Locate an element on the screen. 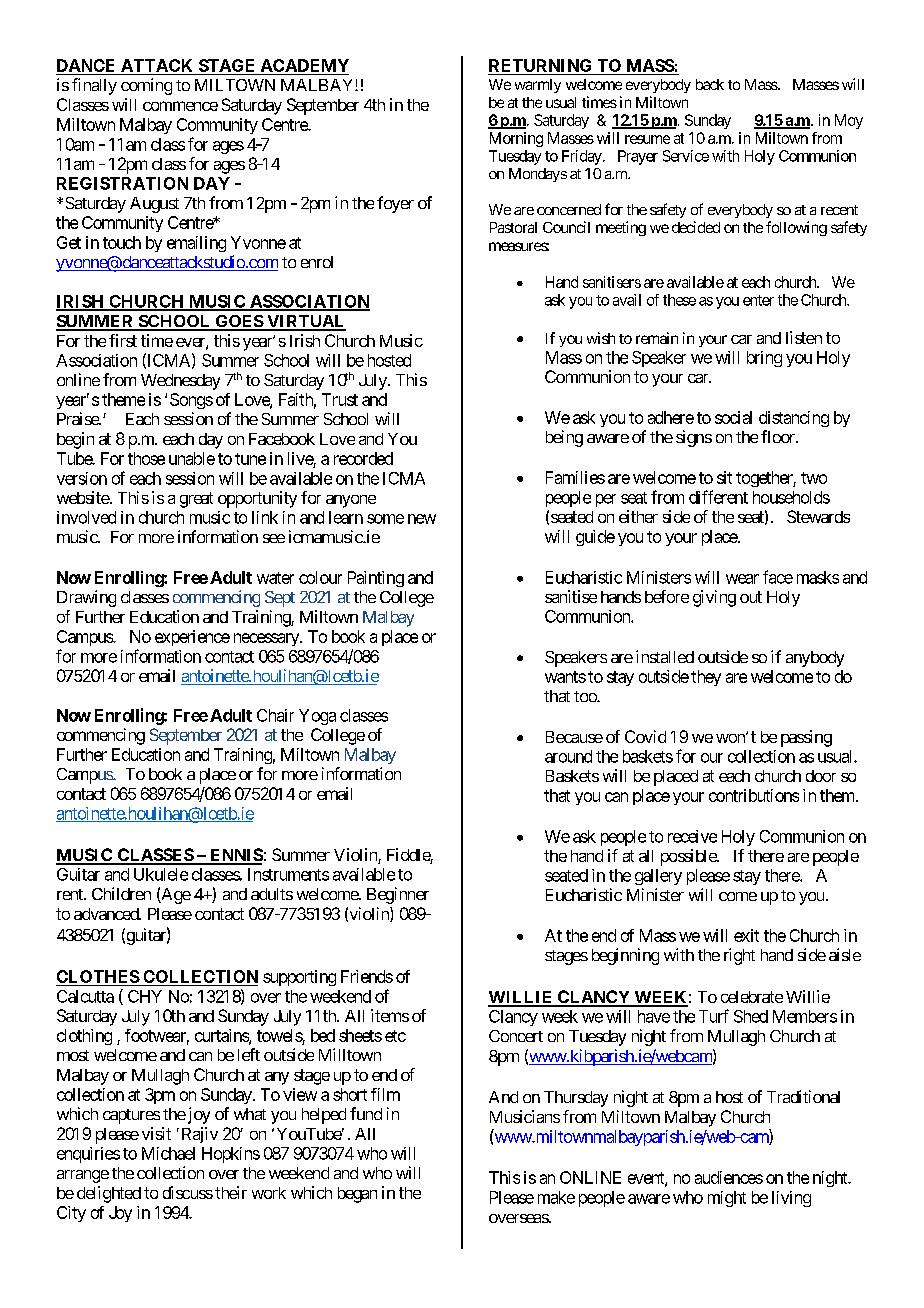 The height and width of the screenshot is (1308, 924). experience is located at coordinates (192, 638).
